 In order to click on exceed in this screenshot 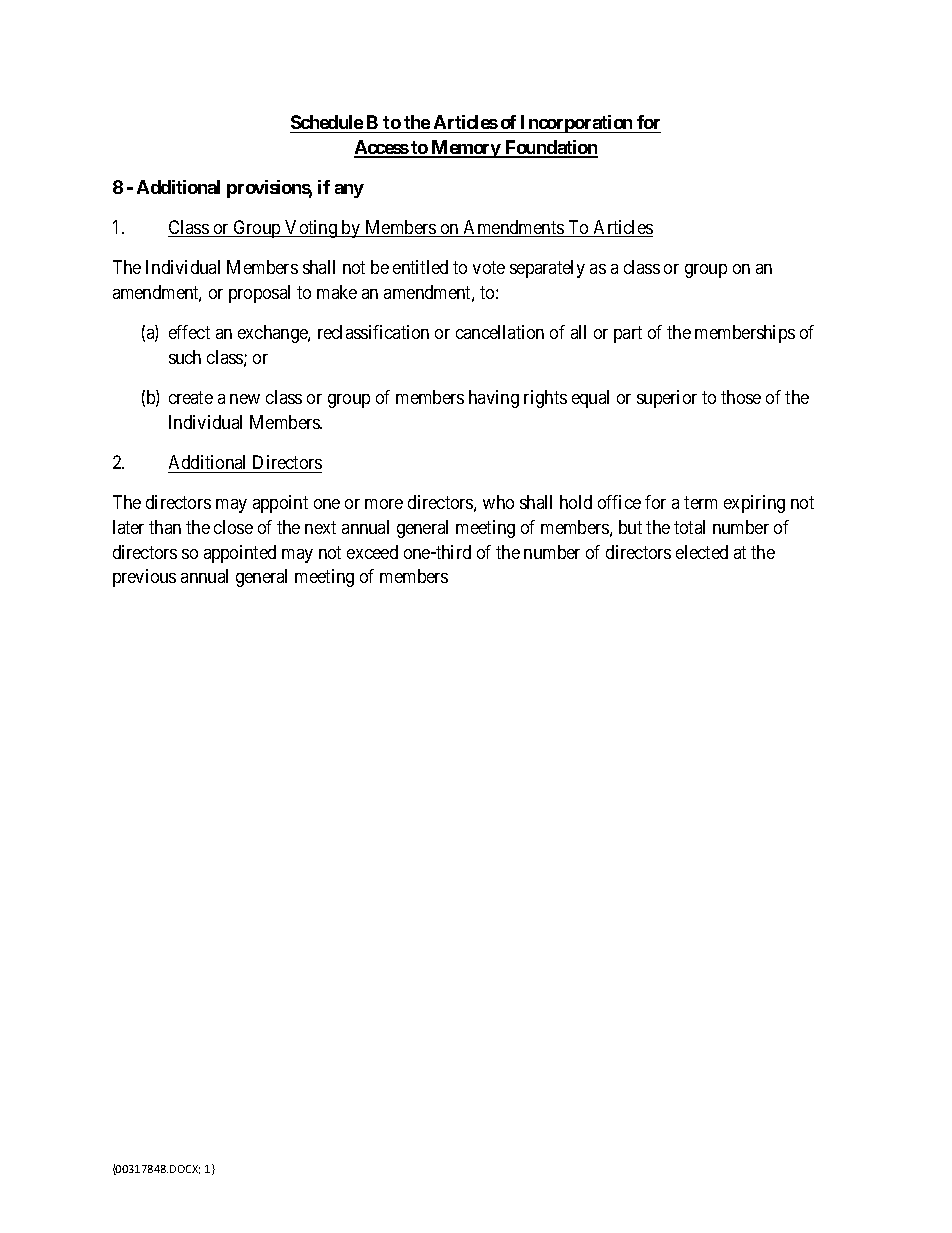, I will do `click(372, 552)`.
